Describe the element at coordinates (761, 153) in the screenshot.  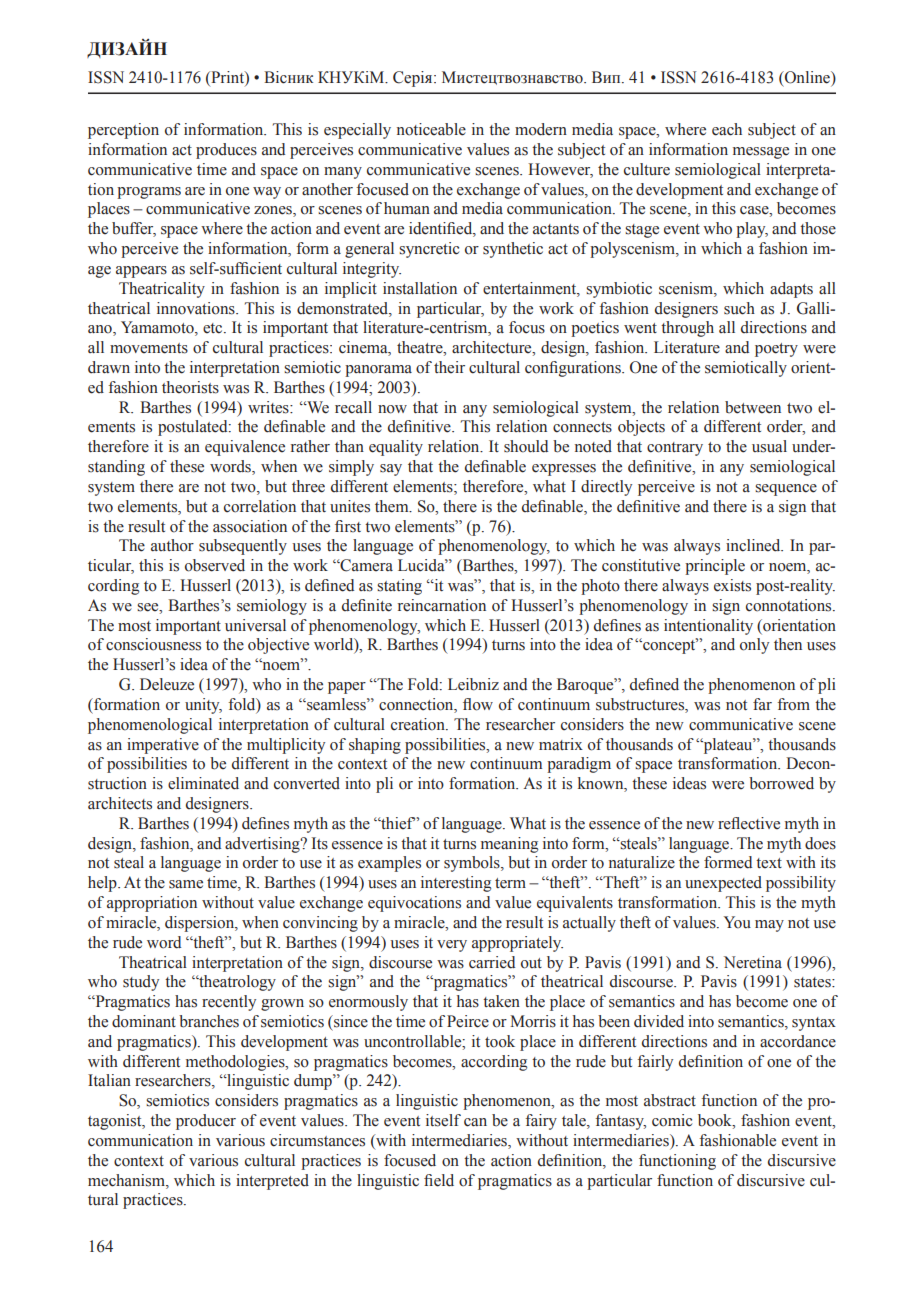
I see `message` at that location.
